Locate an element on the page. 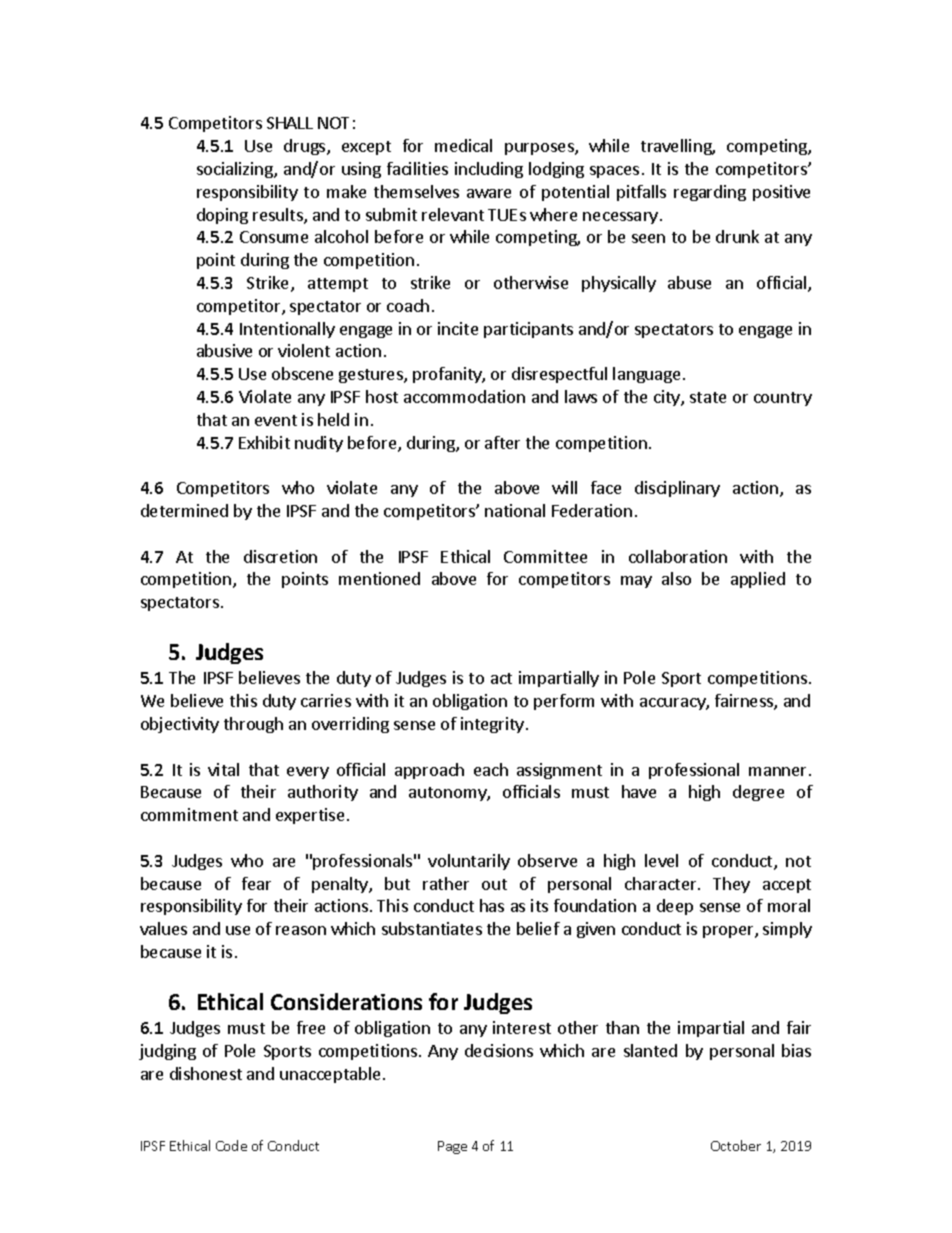  October is located at coordinates (736, 1145).
